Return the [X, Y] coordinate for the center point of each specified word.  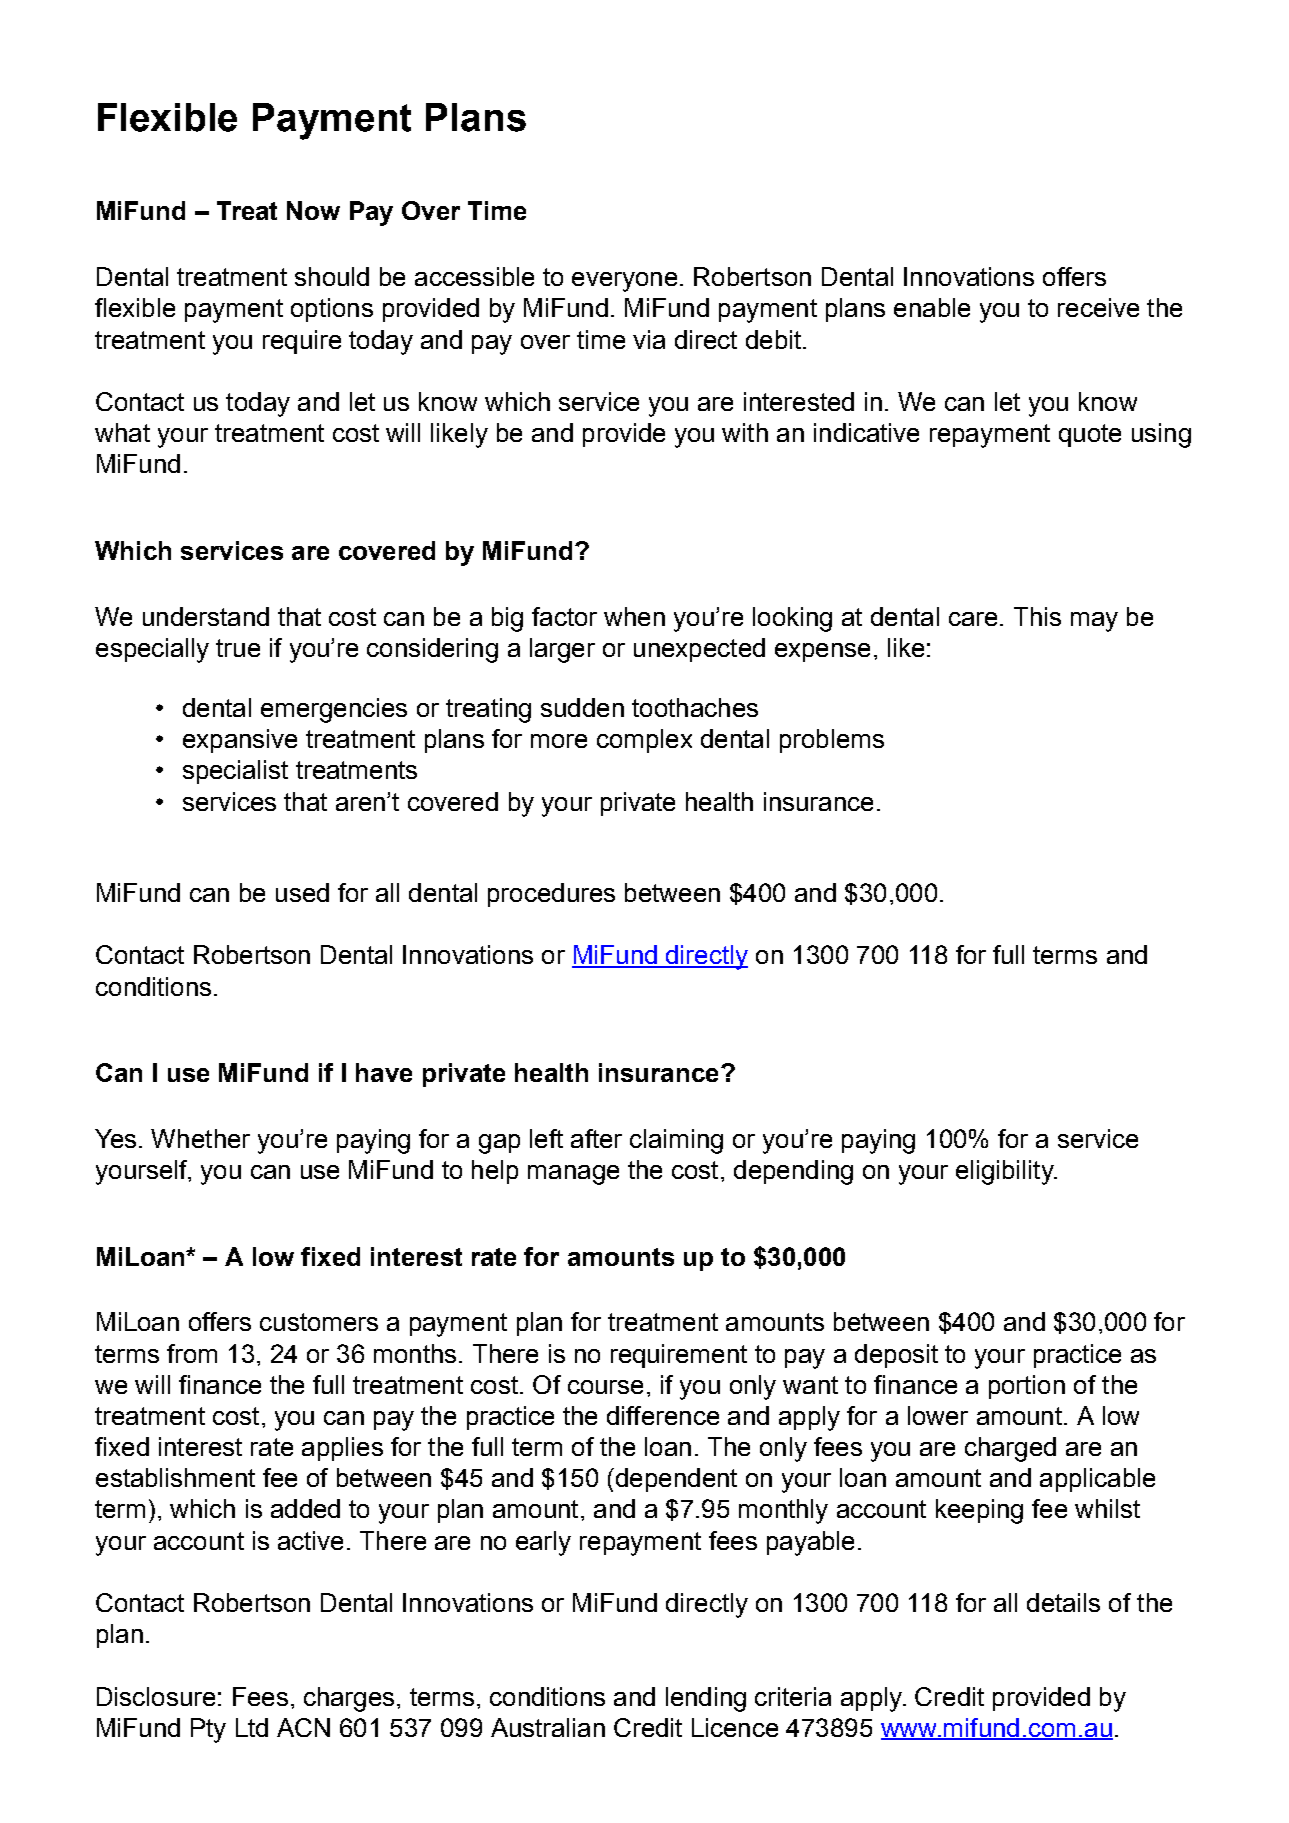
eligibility [1006, 1172]
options [332, 310]
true [238, 648]
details [1063, 1602]
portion [1027, 1387]
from [192, 1353]
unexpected [699, 650]
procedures [551, 895]
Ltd [252, 1727]
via [649, 339]
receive [1098, 307]
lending [706, 1699]
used [302, 892]
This [1037, 616]
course [605, 1387]
